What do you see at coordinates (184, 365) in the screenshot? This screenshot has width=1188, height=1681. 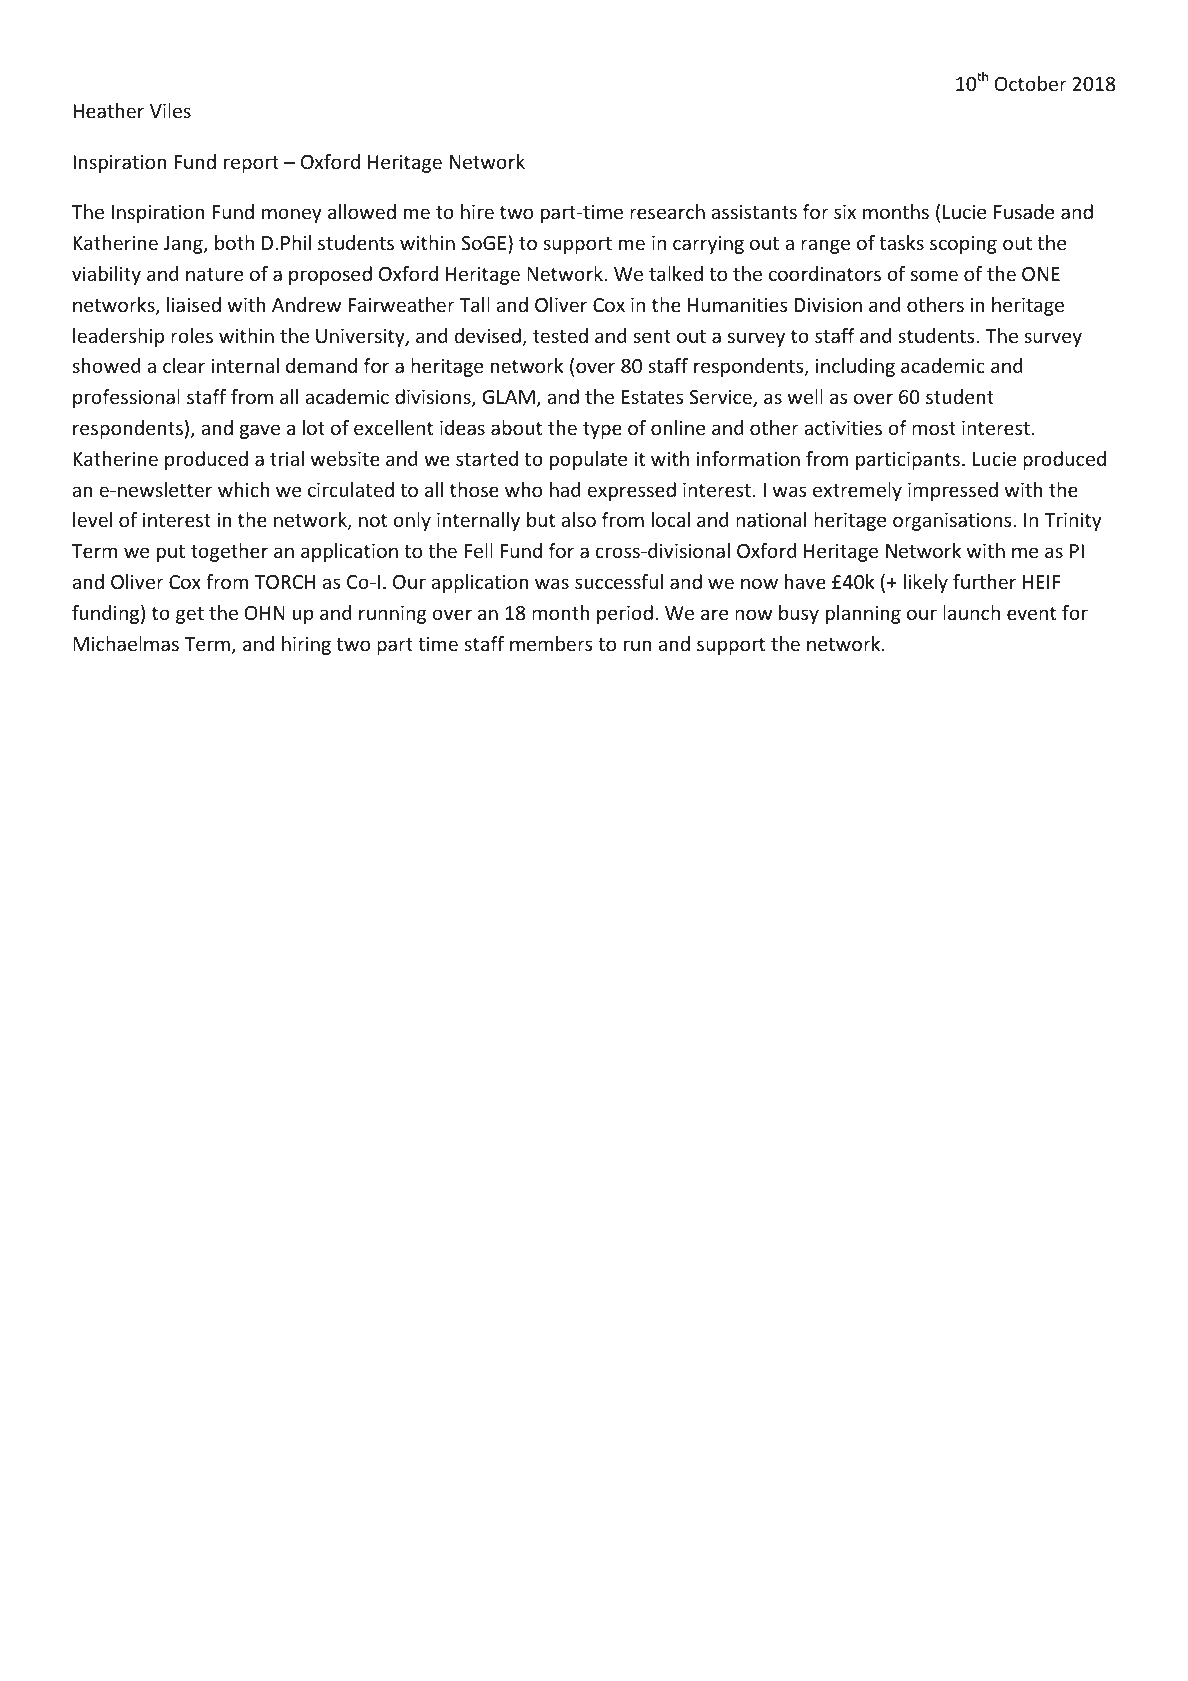 I see `clear` at bounding box center [184, 365].
